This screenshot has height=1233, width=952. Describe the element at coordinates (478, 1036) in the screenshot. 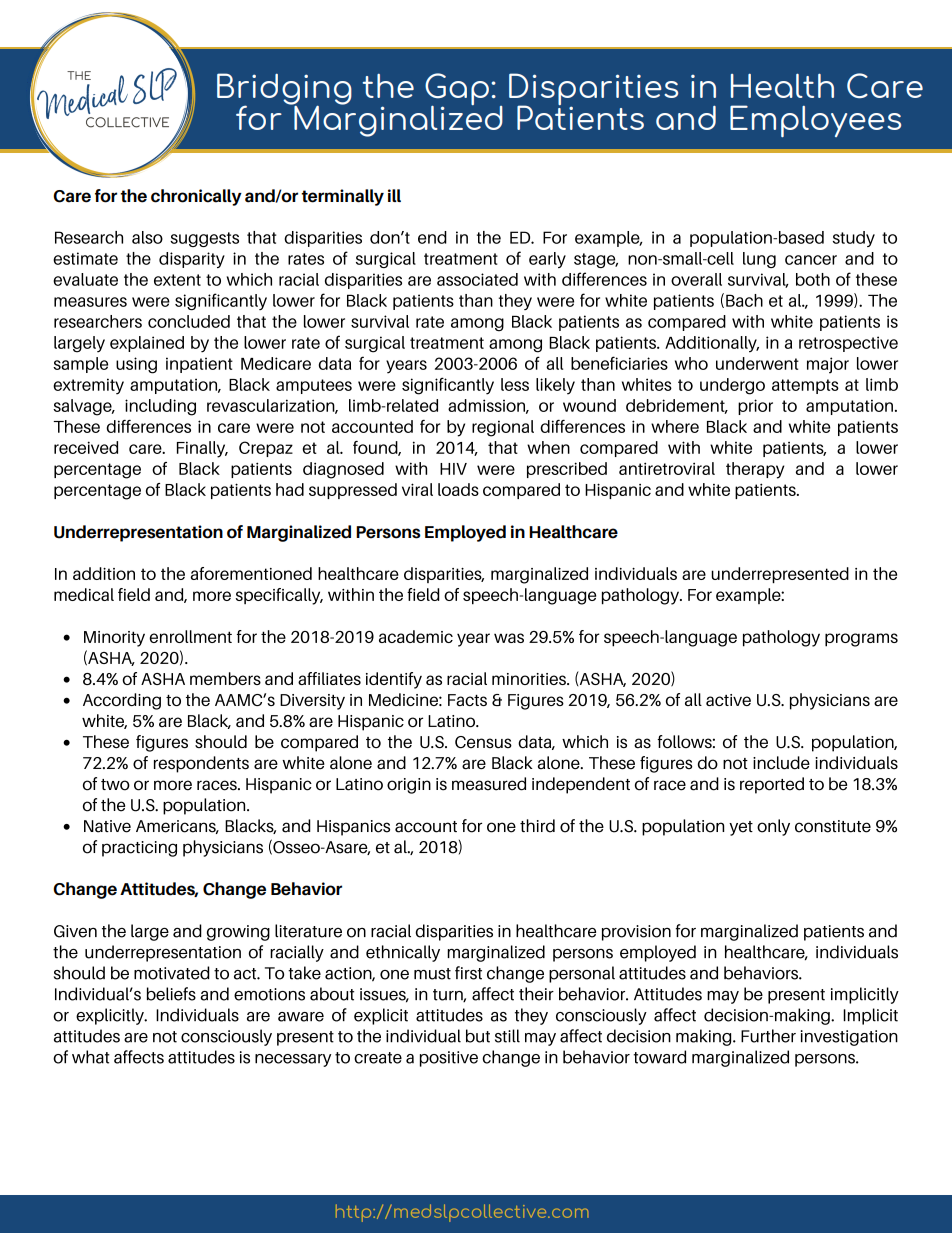

I see `but` at that location.
